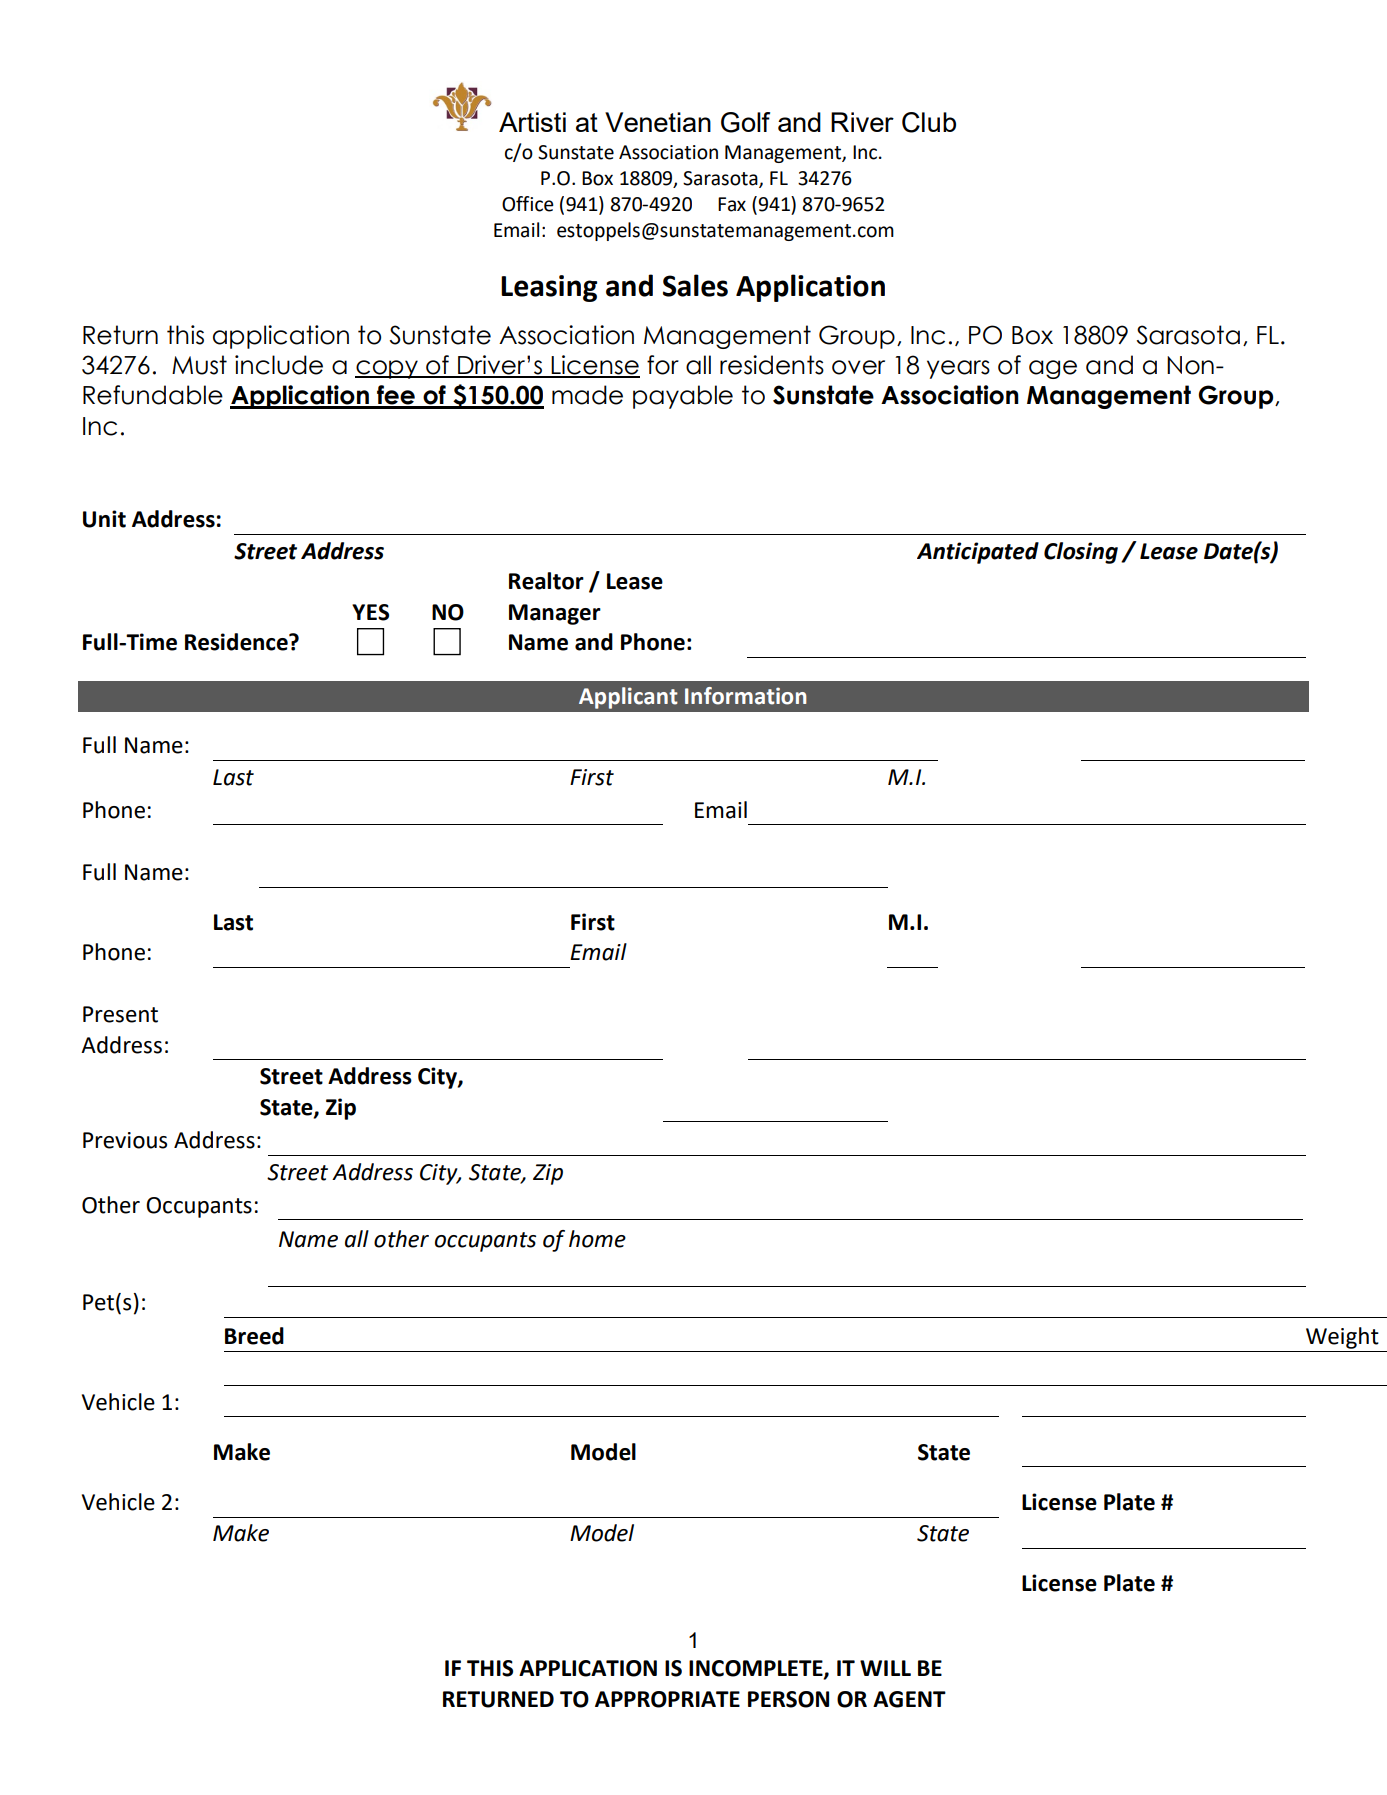 This screenshot has height=1795, width=1387. What do you see at coordinates (528, 204) in the screenshot?
I see `Office` at bounding box center [528, 204].
